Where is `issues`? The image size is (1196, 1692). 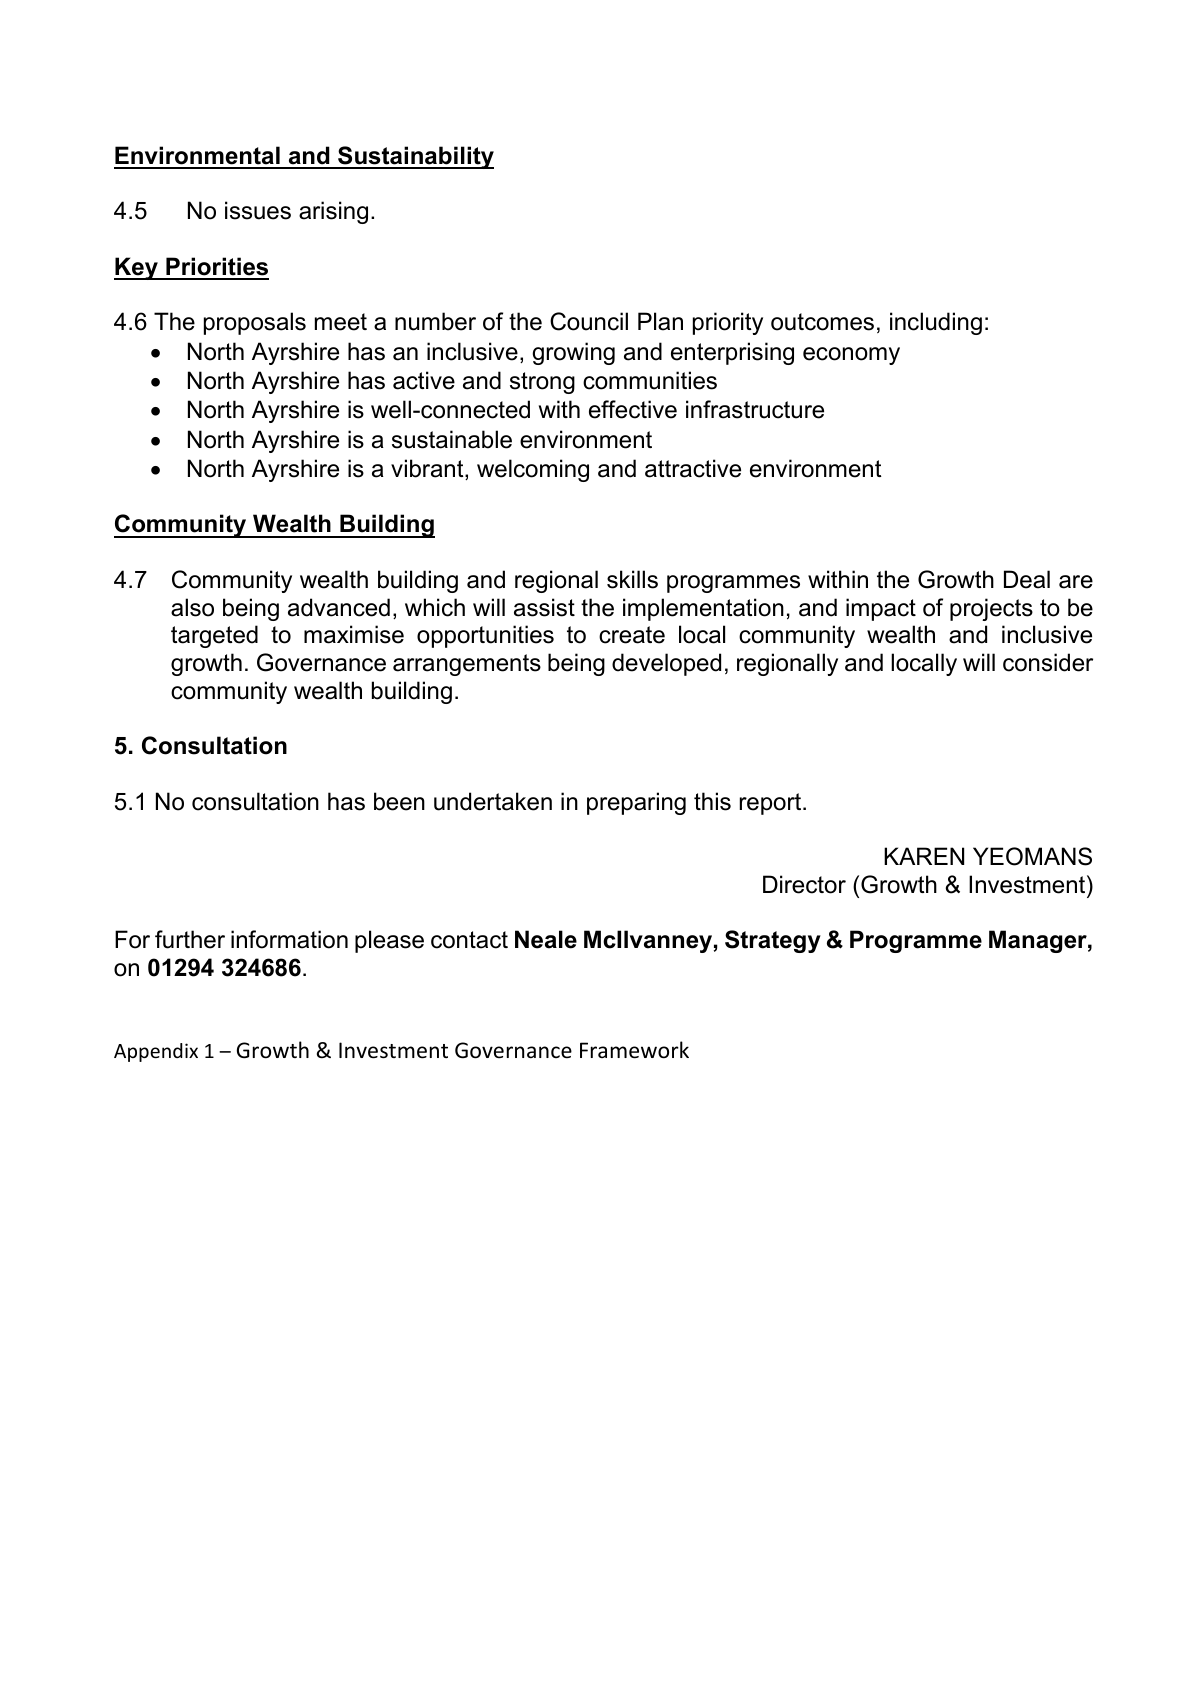 issues is located at coordinates (258, 210).
